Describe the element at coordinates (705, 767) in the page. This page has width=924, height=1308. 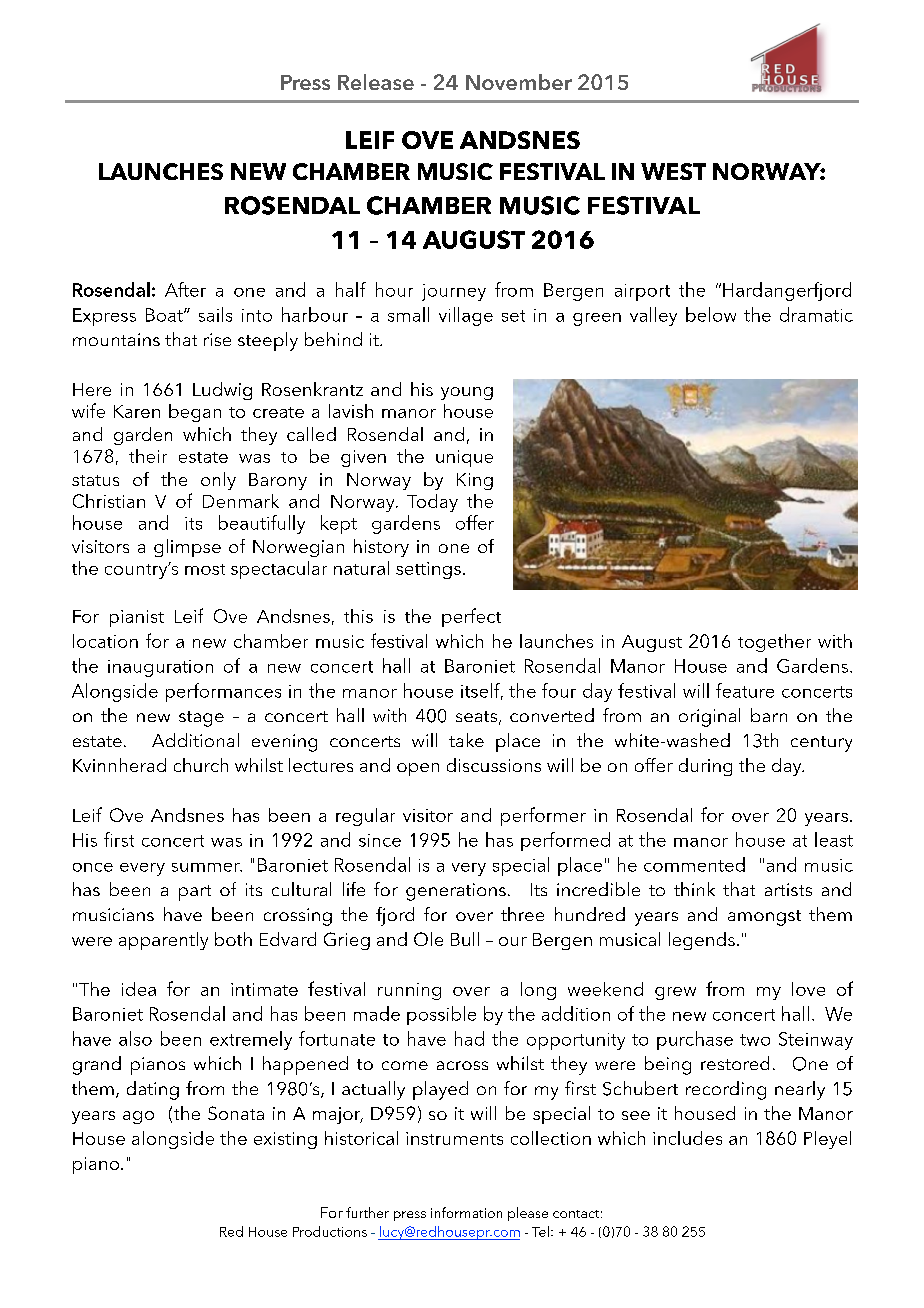
I see `during` at that location.
